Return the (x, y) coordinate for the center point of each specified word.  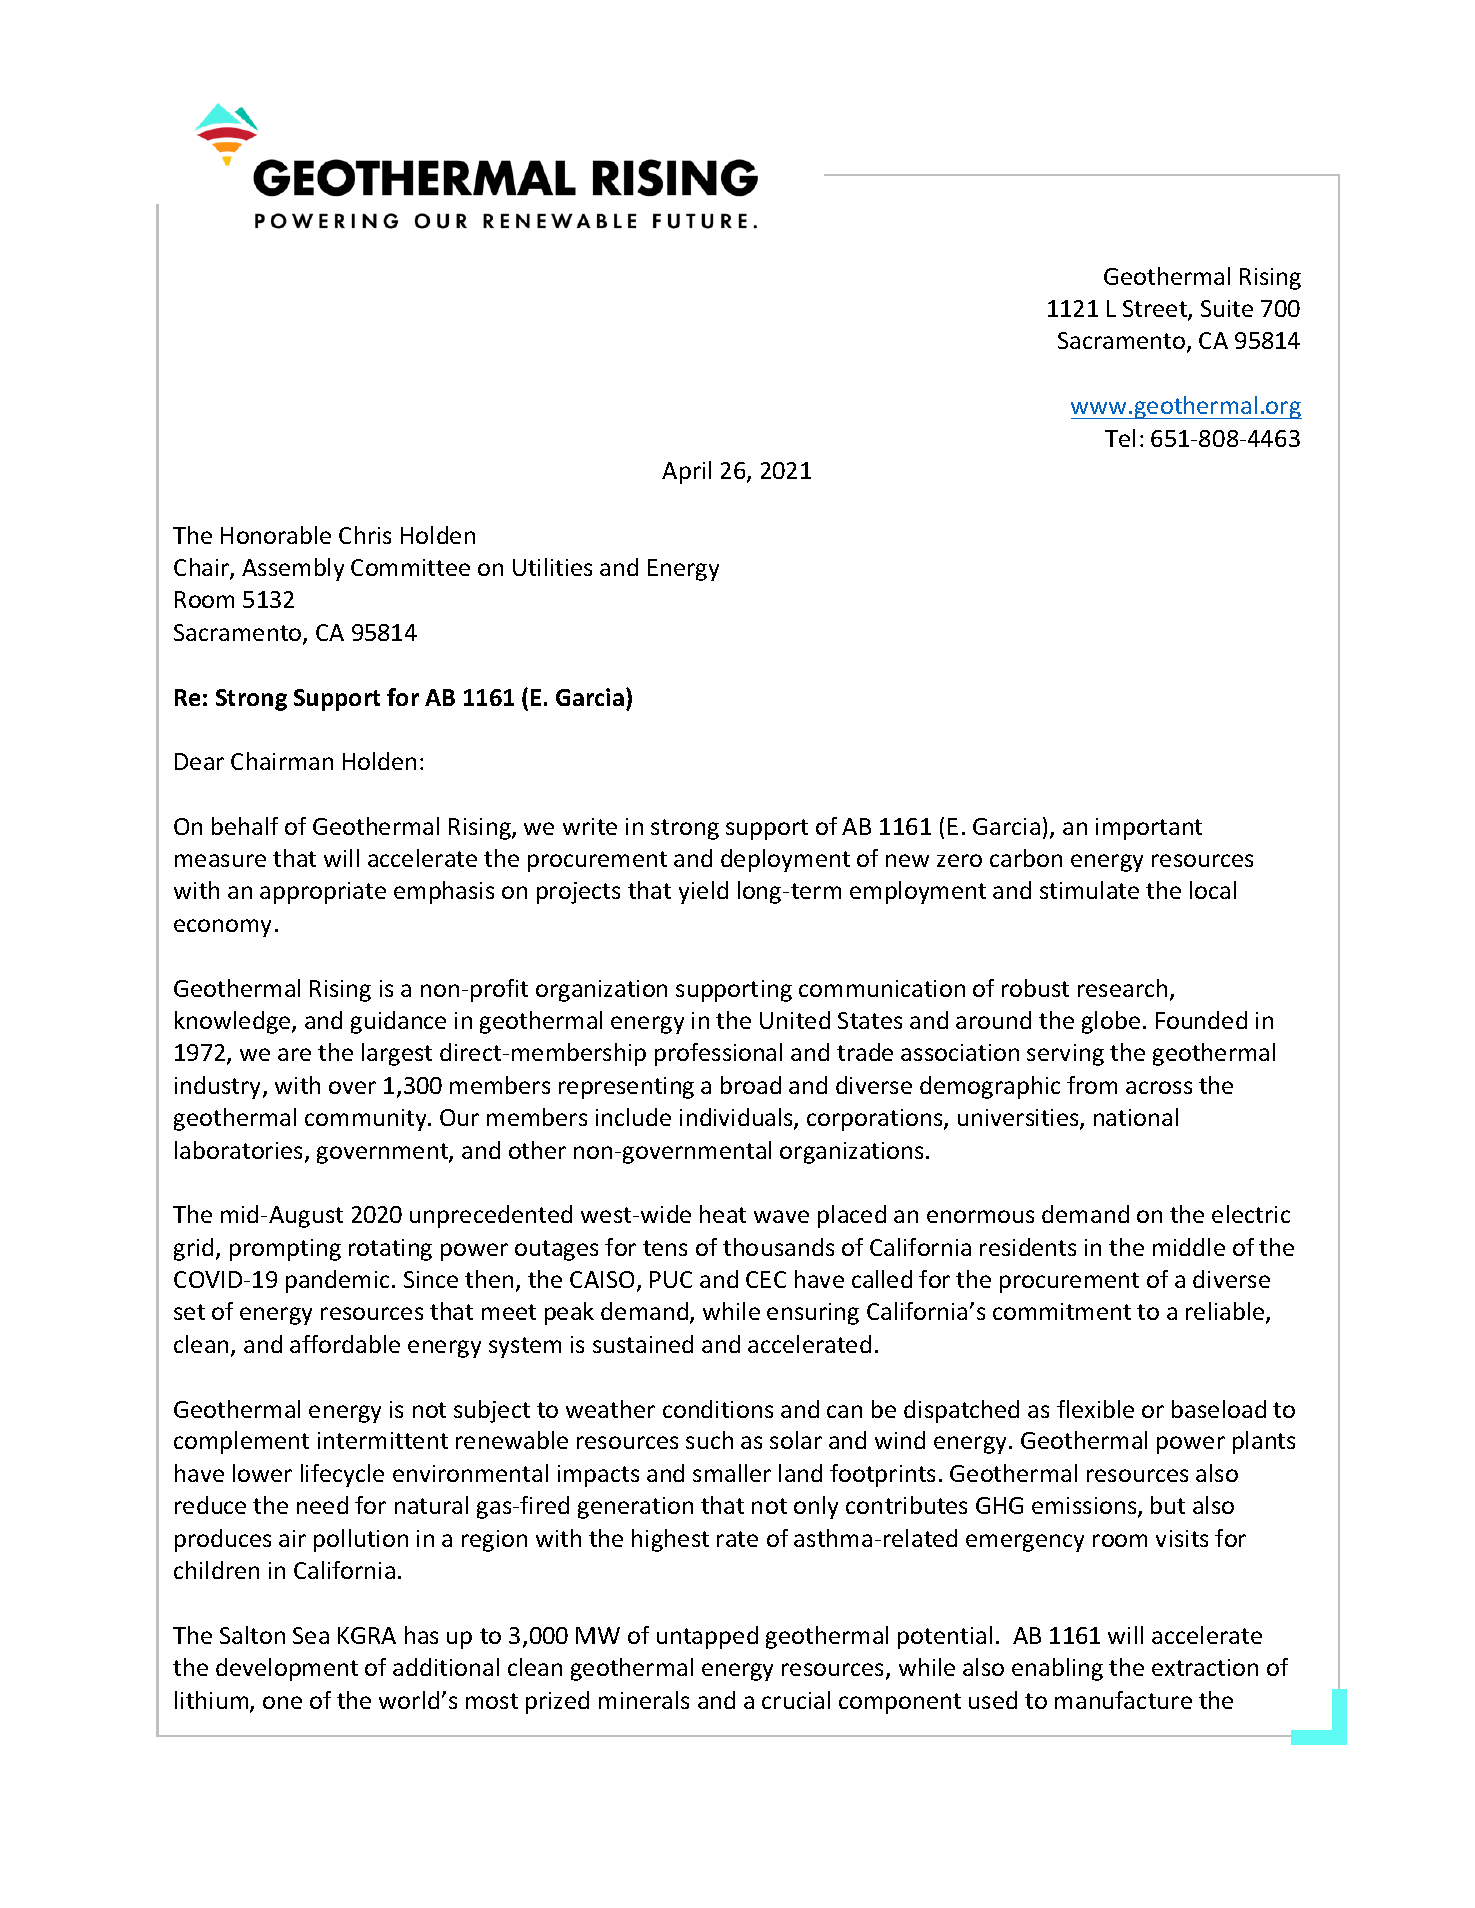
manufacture (1123, 1700)
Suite (1227, 308)
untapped (707, 1637)
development (287, 1669)
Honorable (276, 535)
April (686, 472)
